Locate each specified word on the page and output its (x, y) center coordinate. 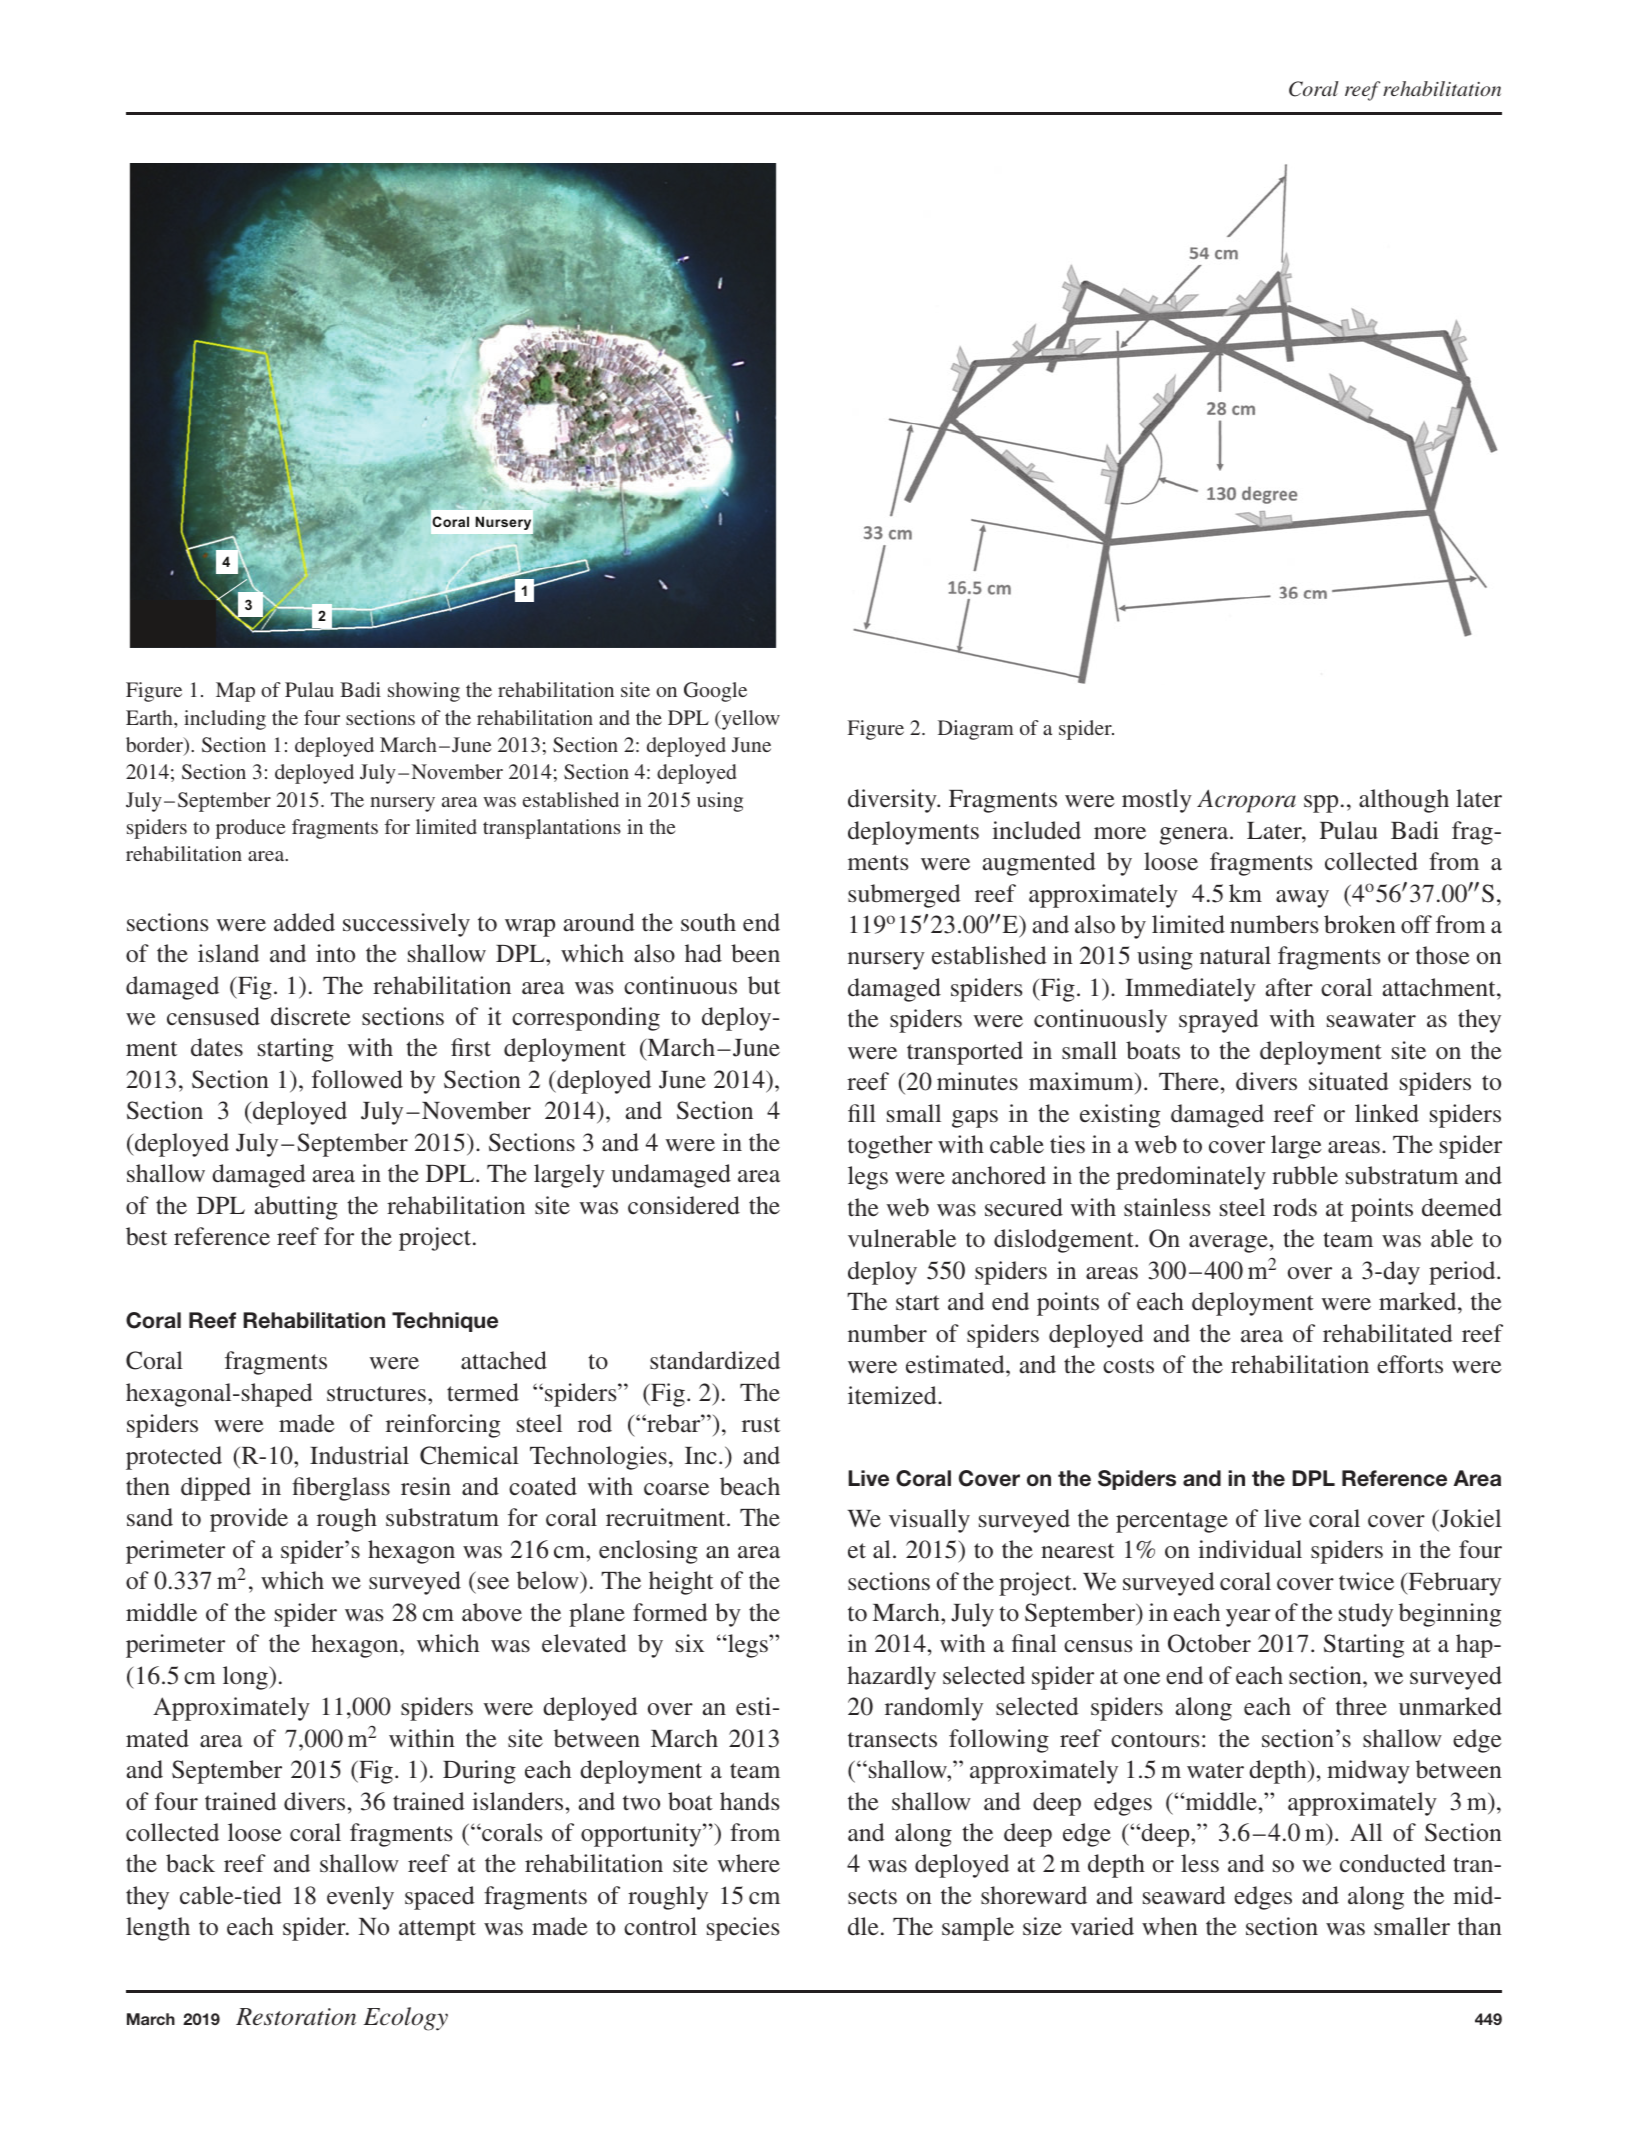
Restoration (296, 2017)
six (690, 1643)
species (743, 1929)
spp (1321, 804)
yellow (749, 720)
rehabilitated (1388, 1333)
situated (1349, 1081)
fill (862, 1113)
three (1361, 1706)
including (225, 720)
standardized (715, 1360)
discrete (311, 1016)
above (492, 1612)
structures (376, 1394)
